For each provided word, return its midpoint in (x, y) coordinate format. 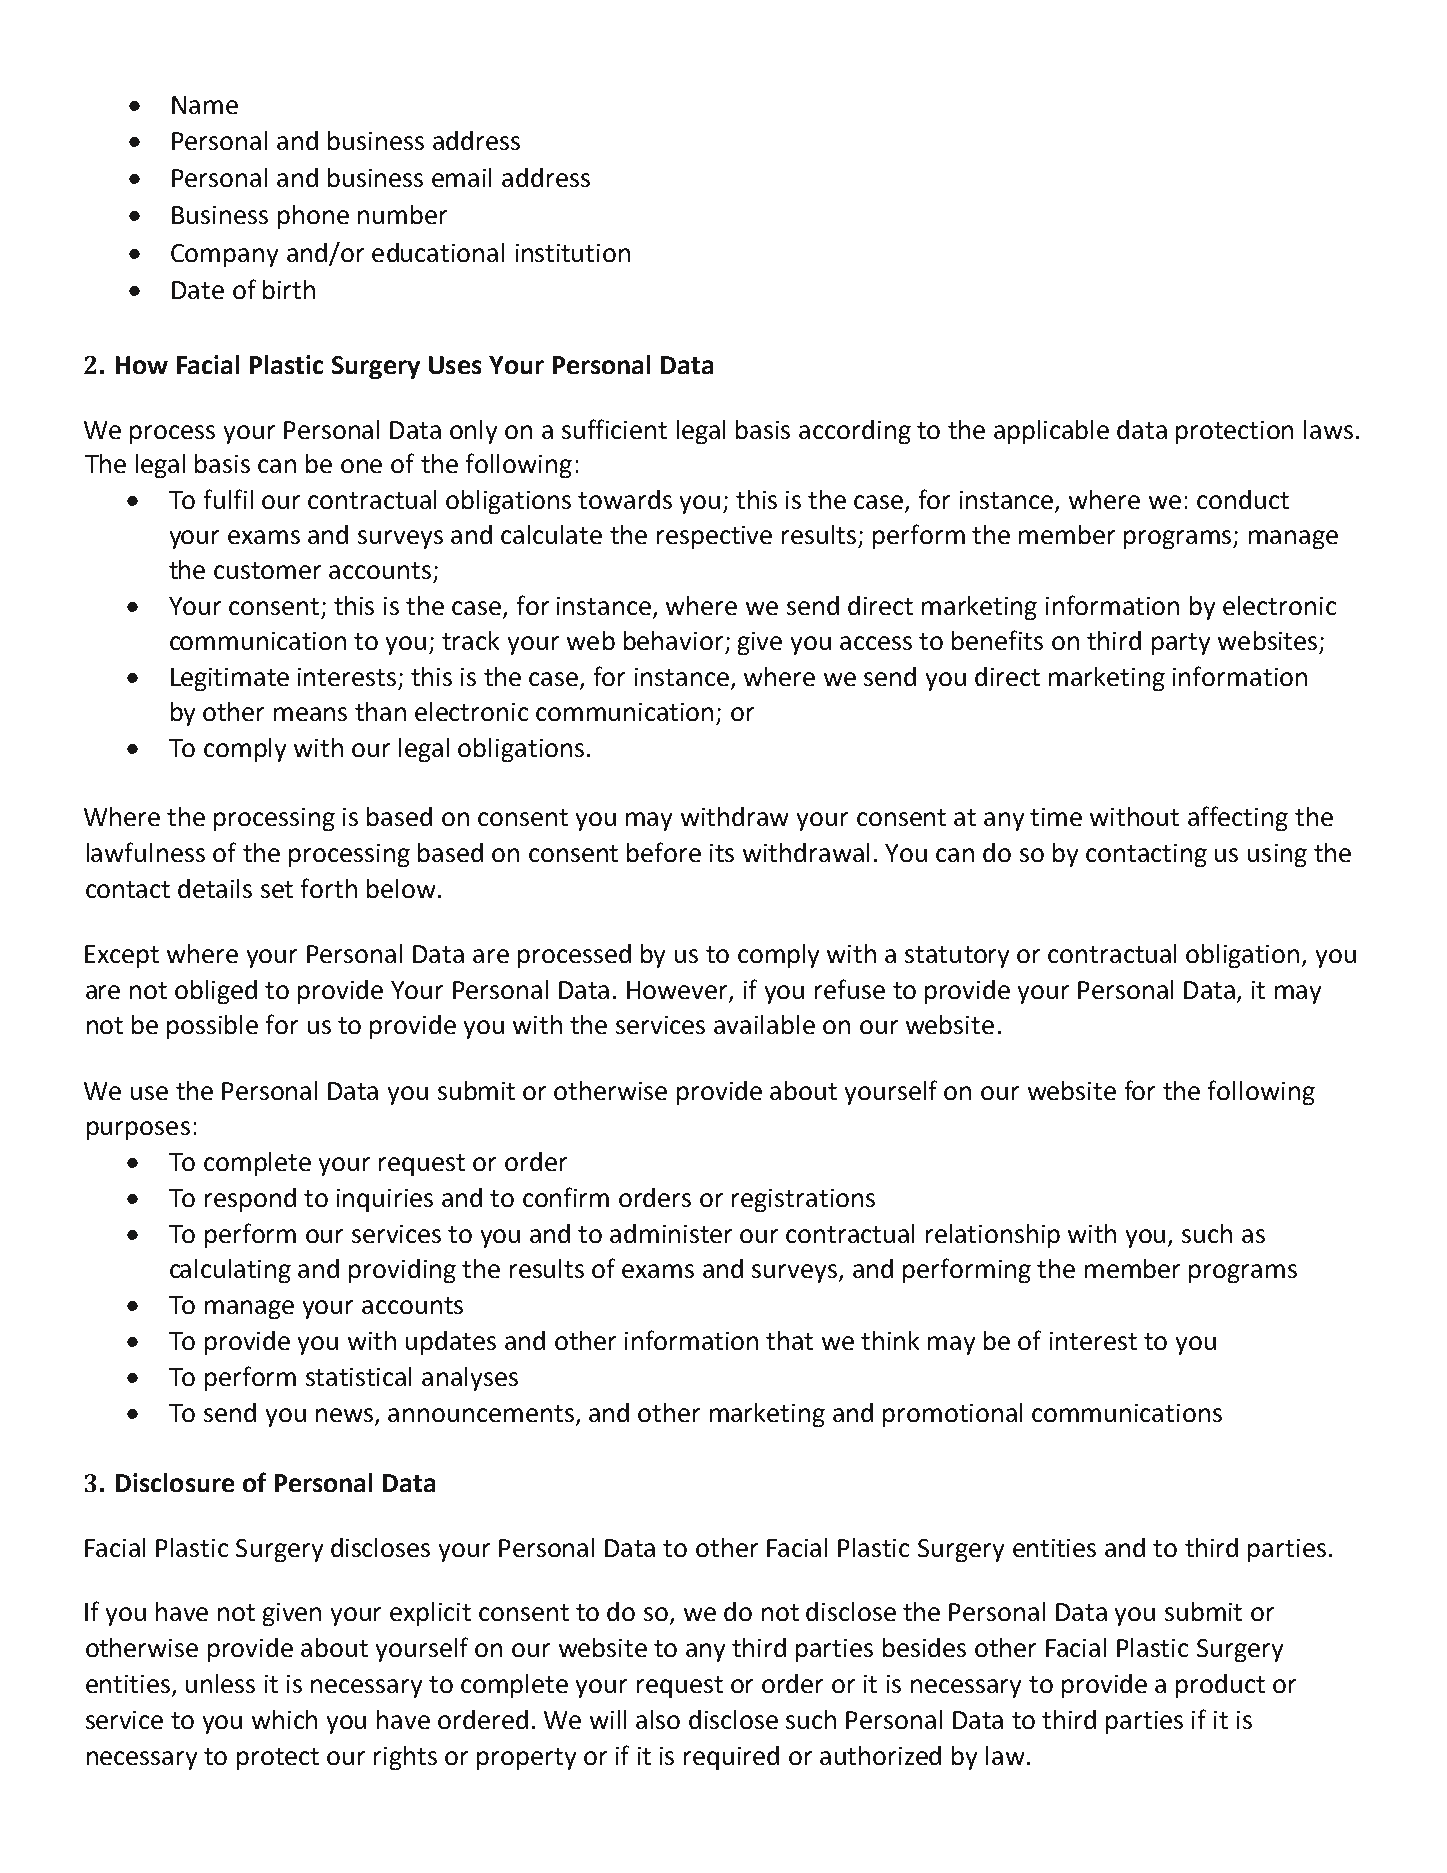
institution (573, 253)
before (664, 852)
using (1277, 855)
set (277, 889)
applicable (1051, 432)
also (658, 1719)
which (284, 1719)
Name (205, 105)
